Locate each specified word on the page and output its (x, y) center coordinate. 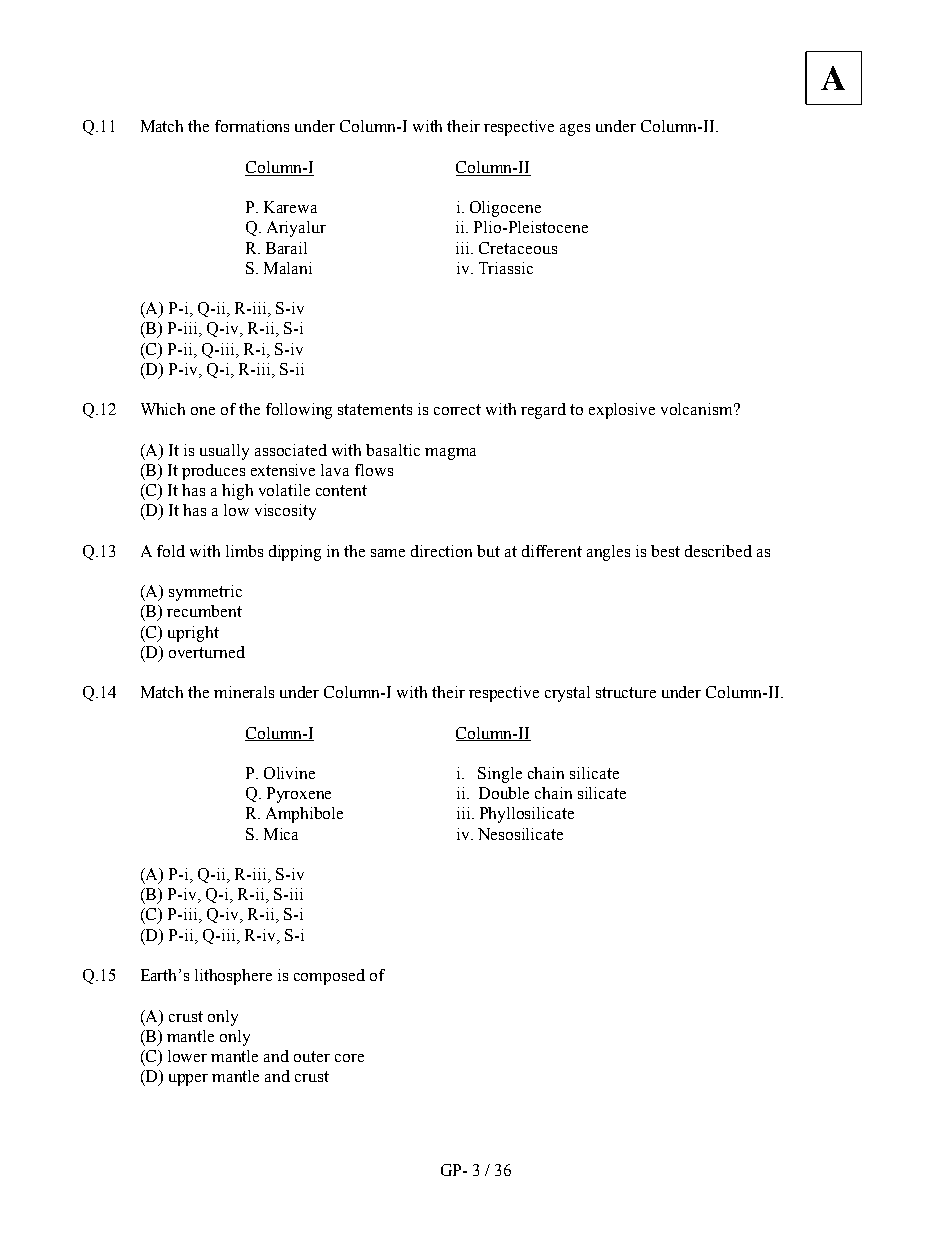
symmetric (205, 593)
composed (329, 977)
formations (252, 126)
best (665, 551)
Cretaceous (518, 248)
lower (187, 1056)
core (349, 1058)
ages (575, 130)
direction (441, 551)
